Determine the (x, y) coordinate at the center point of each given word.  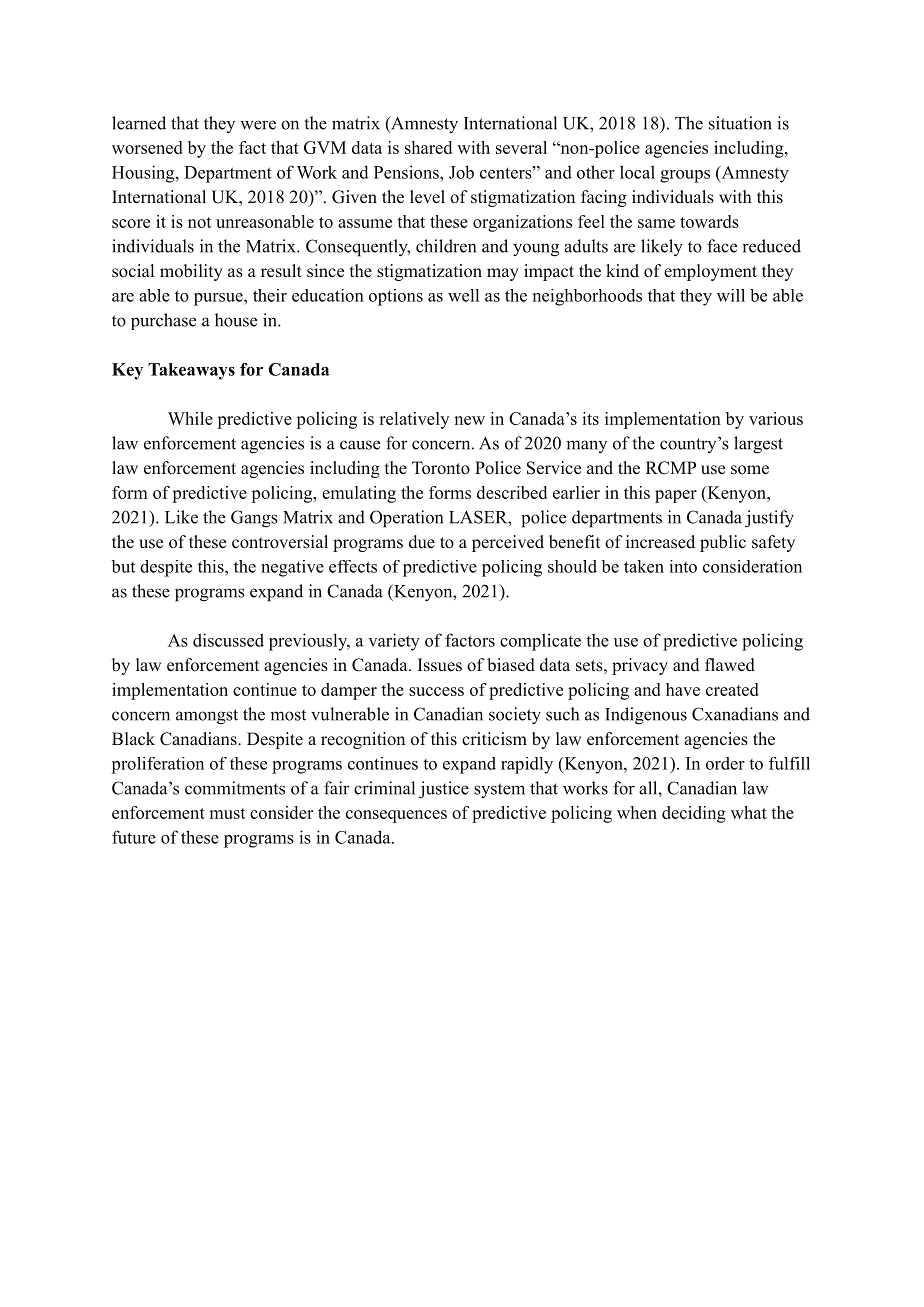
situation (740, 123)
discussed (228, 640)
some (750, 470)
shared (428, 147)
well (463, 295)
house (236, 320)
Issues (440, 665)
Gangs (254, 519)
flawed (730, 665)
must (227, 813)
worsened (147, 147)
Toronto (441, 468)
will (731, 295)
